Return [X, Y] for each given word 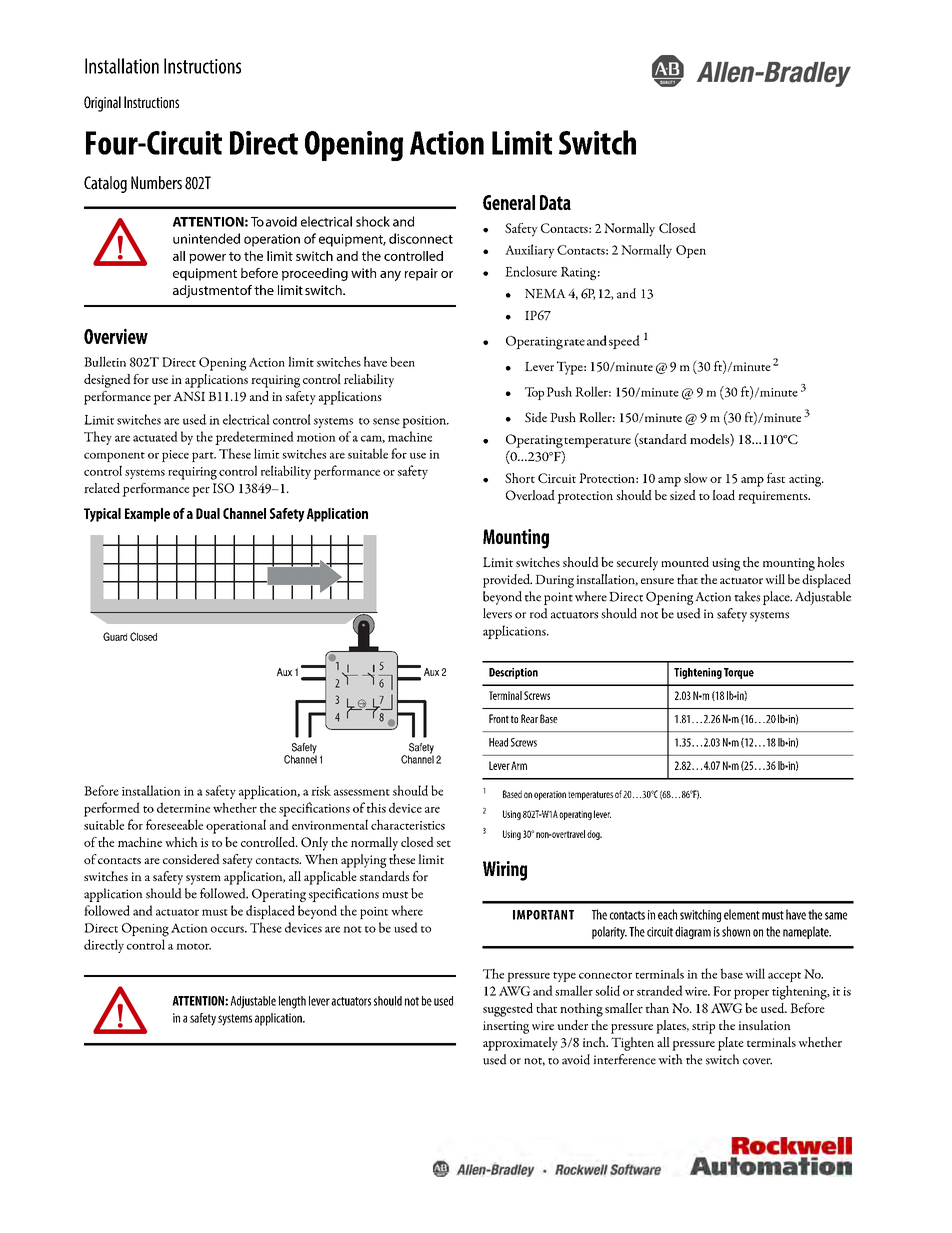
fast [776, 478]
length [292, 1002]
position [425, 422]
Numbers [156, 183]
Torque [739, 673]
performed [112, 809]
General [509, 202]
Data [555, 202]
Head [498, 742]
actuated [155, 436]
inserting [506, 1027]
